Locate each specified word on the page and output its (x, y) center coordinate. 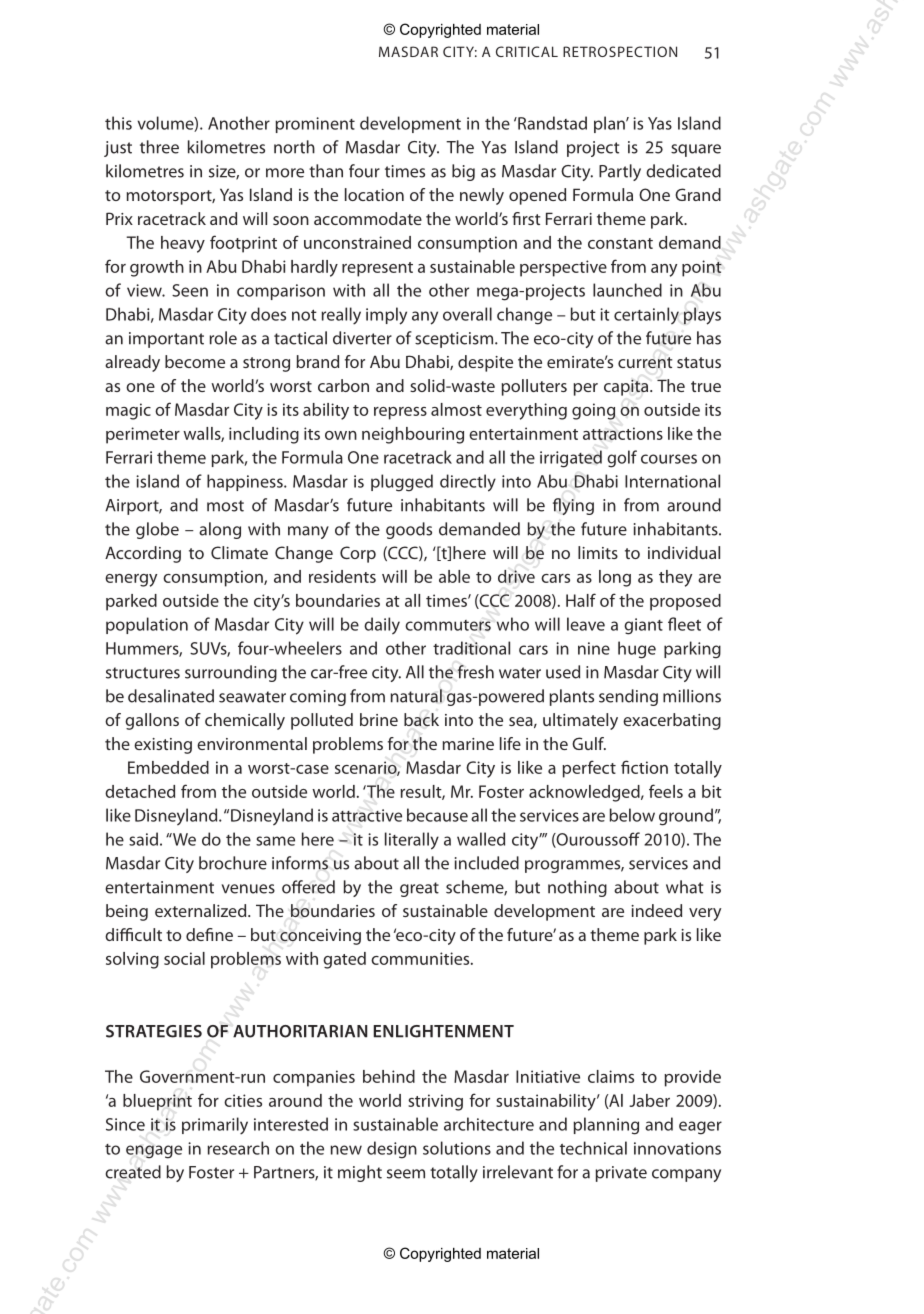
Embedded (168, 767)
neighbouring (413, 435)
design (392, 1150)
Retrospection (620, 51)
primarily (215, 1126)
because (437, 815)
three (159, 147)
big (463, 172)
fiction (644, 767)
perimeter (143, 435)
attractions (623, 433)
